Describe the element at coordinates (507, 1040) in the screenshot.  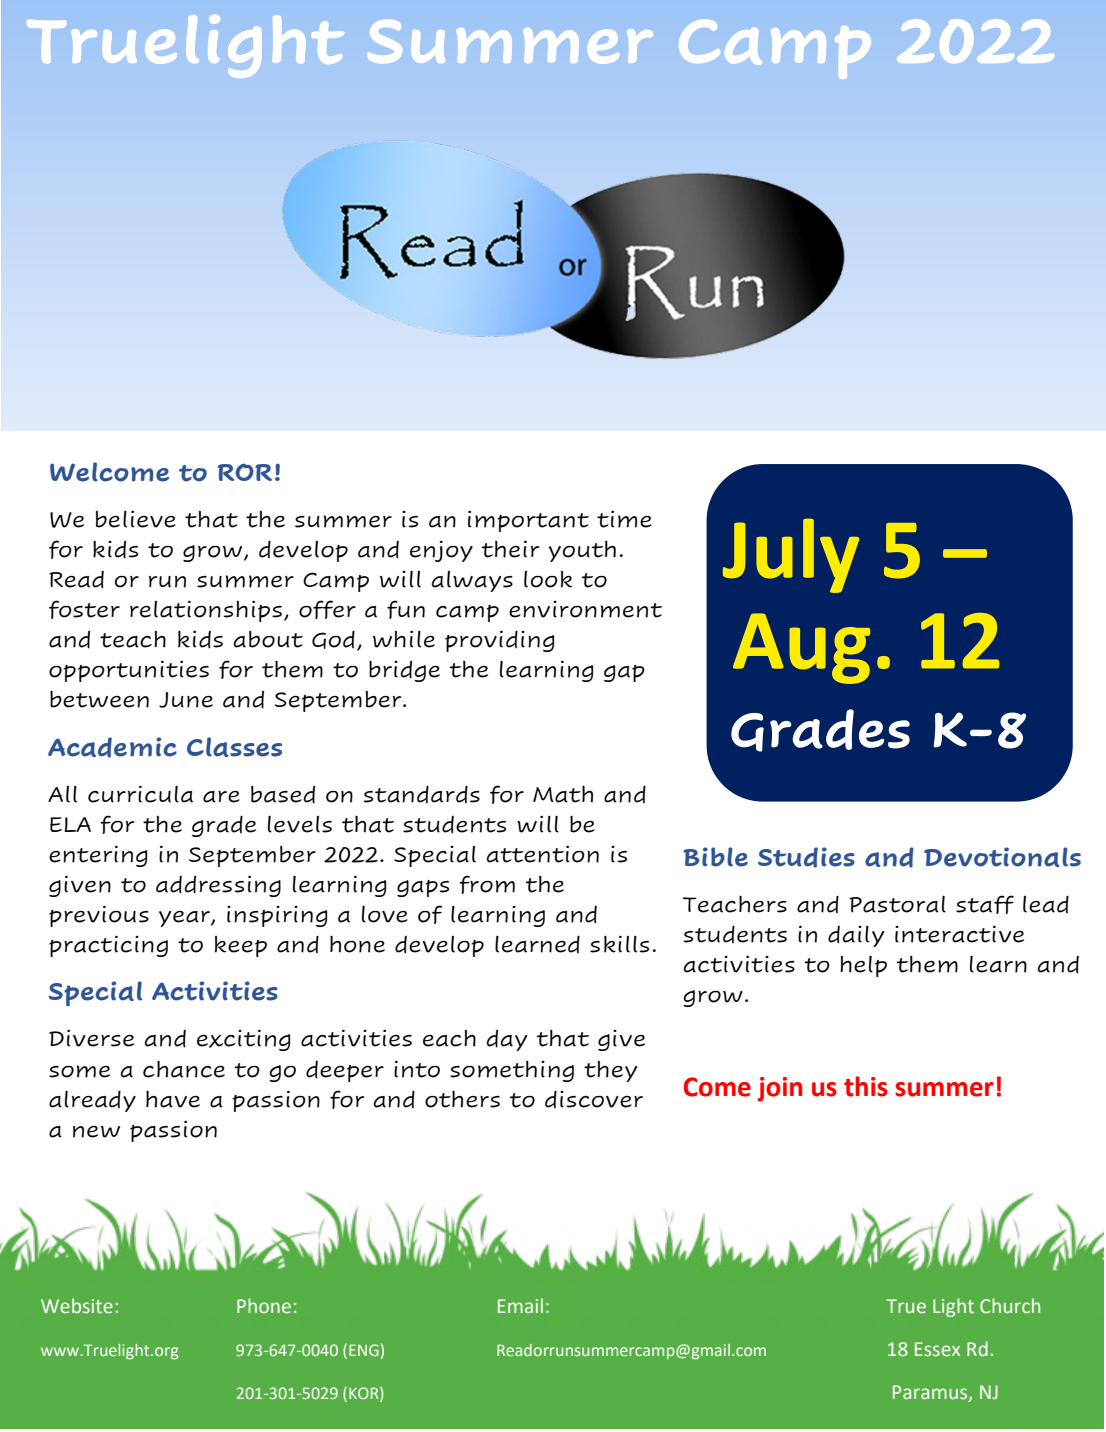
I see `day` at that location.
